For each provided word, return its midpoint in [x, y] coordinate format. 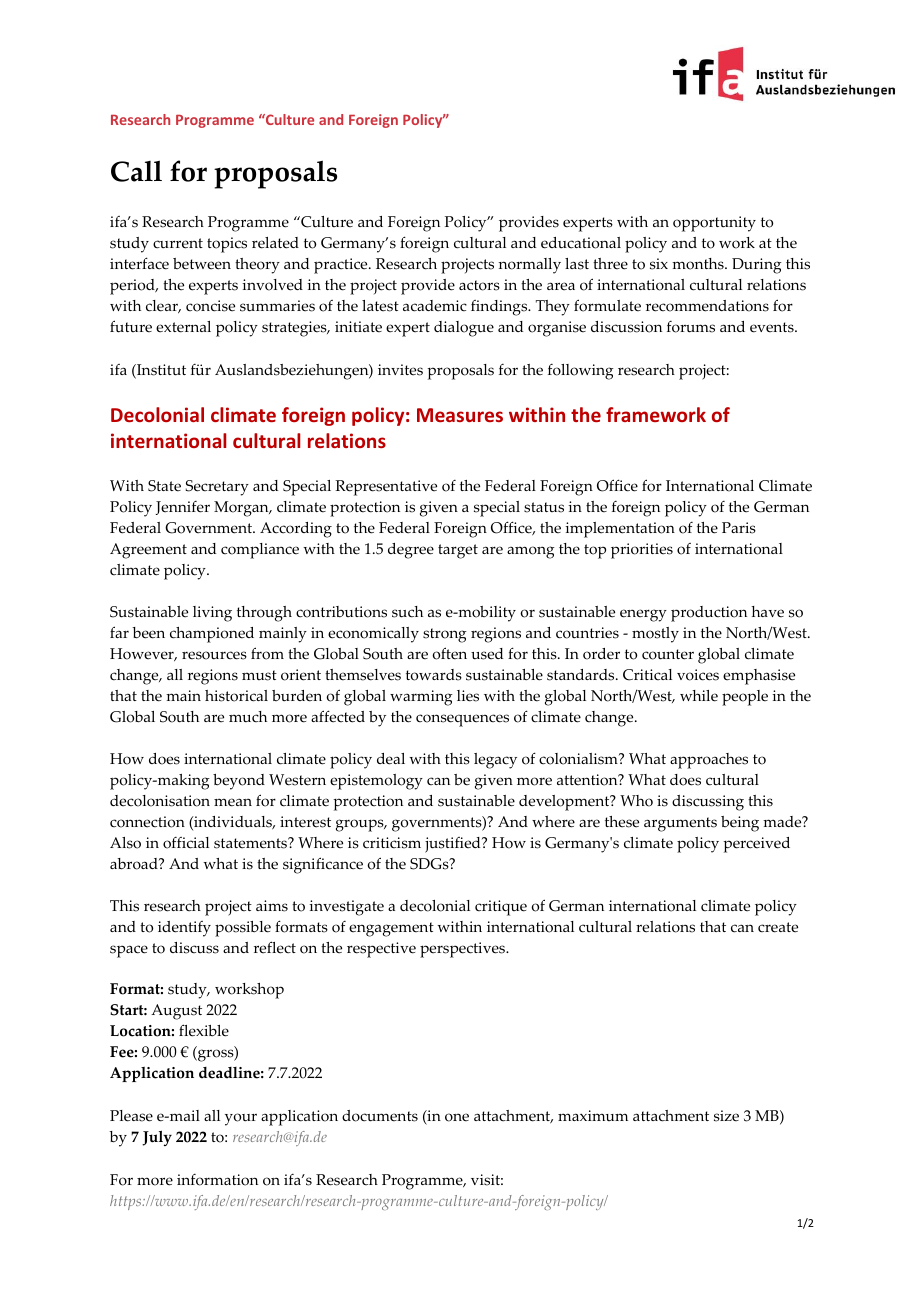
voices [698, 675]
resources [214, 655]
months [699, 264]
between [202, 264]
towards [434, 675]
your [241, 1119]
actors [479, 285]
